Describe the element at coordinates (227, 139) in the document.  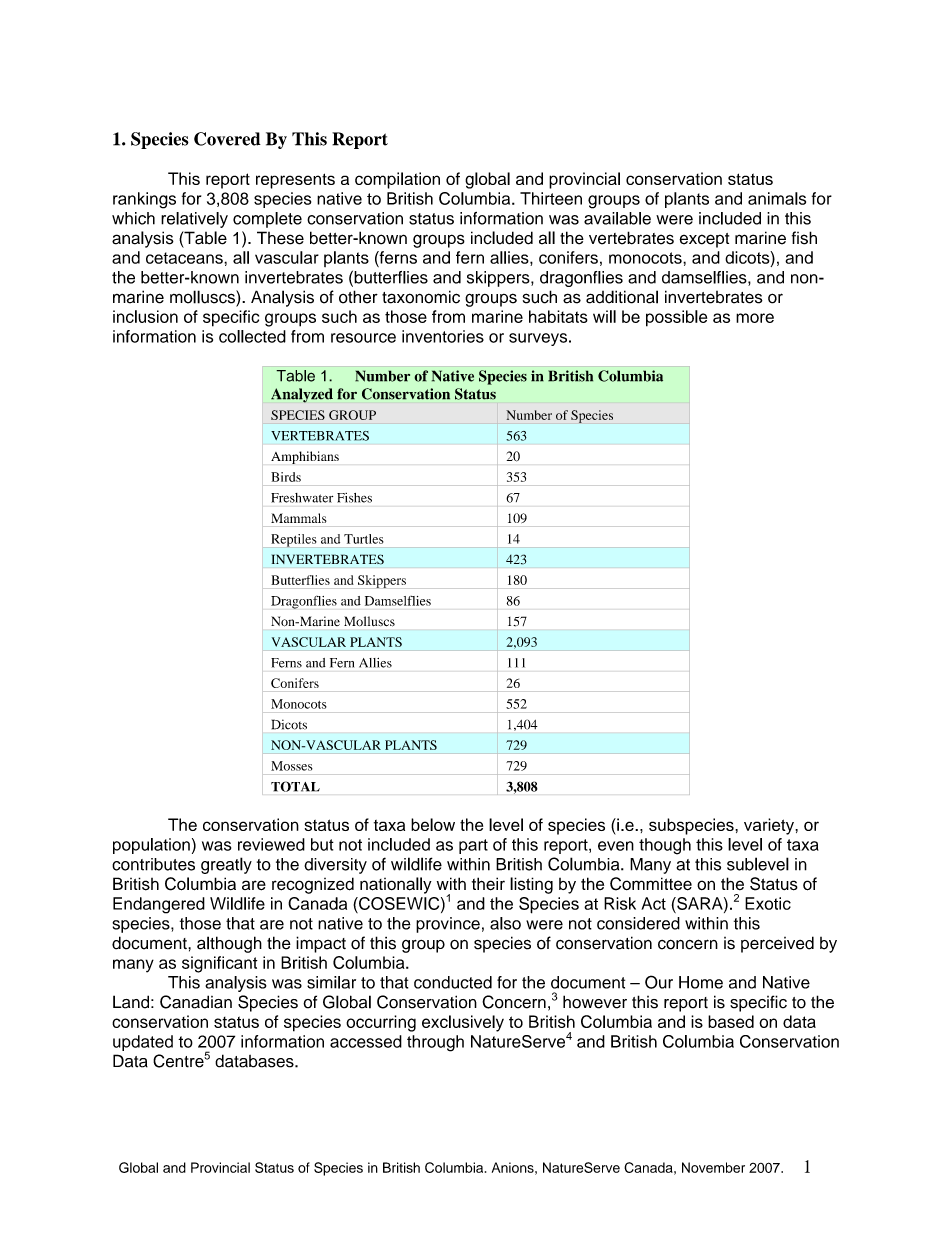
I see `Covered` at that location.
